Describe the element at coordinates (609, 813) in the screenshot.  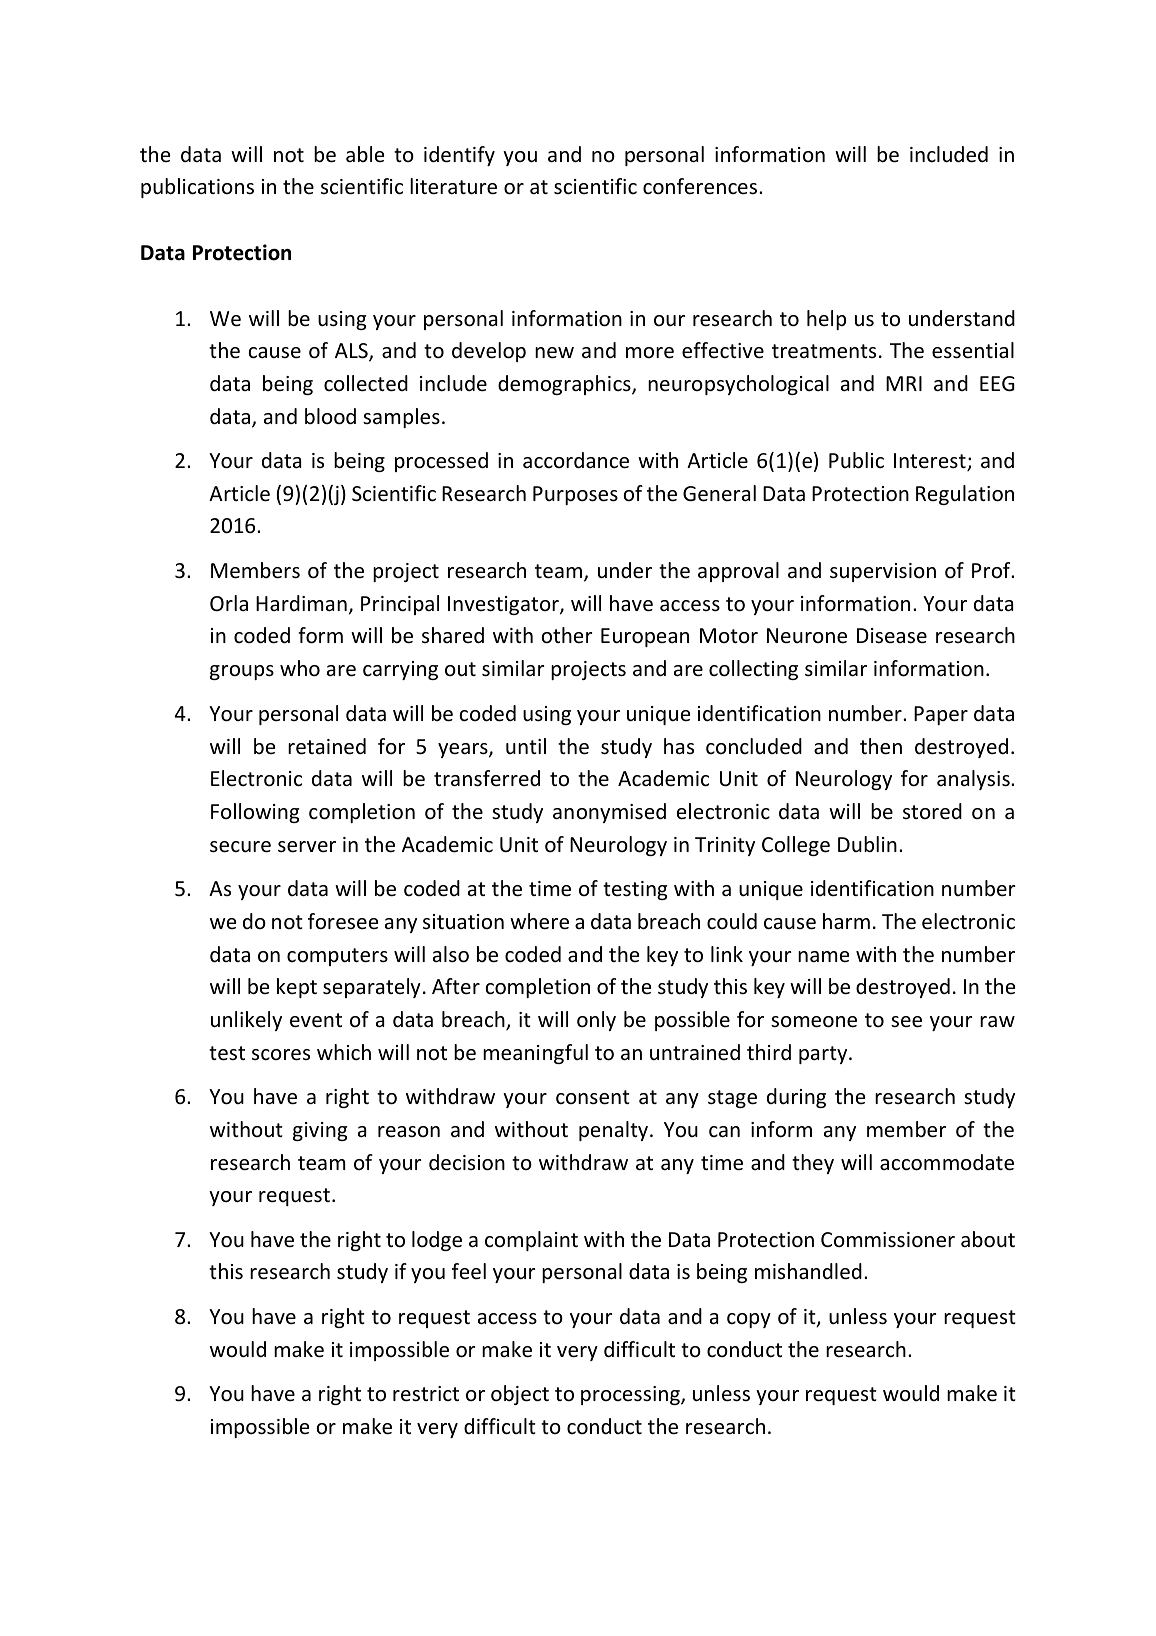
I see `anonymised` at that location.
